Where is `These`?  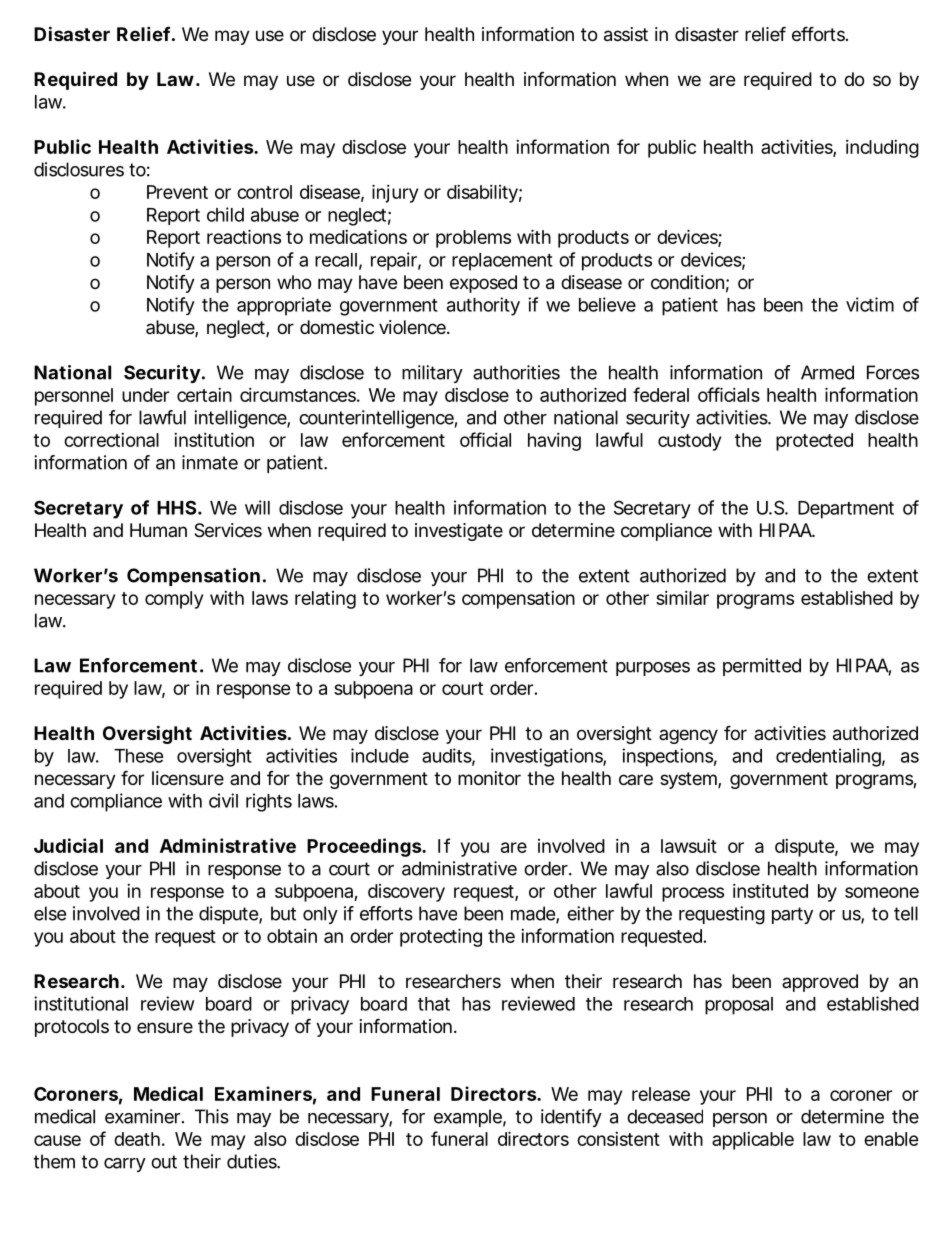
These is located at coordinates (139, 756).
